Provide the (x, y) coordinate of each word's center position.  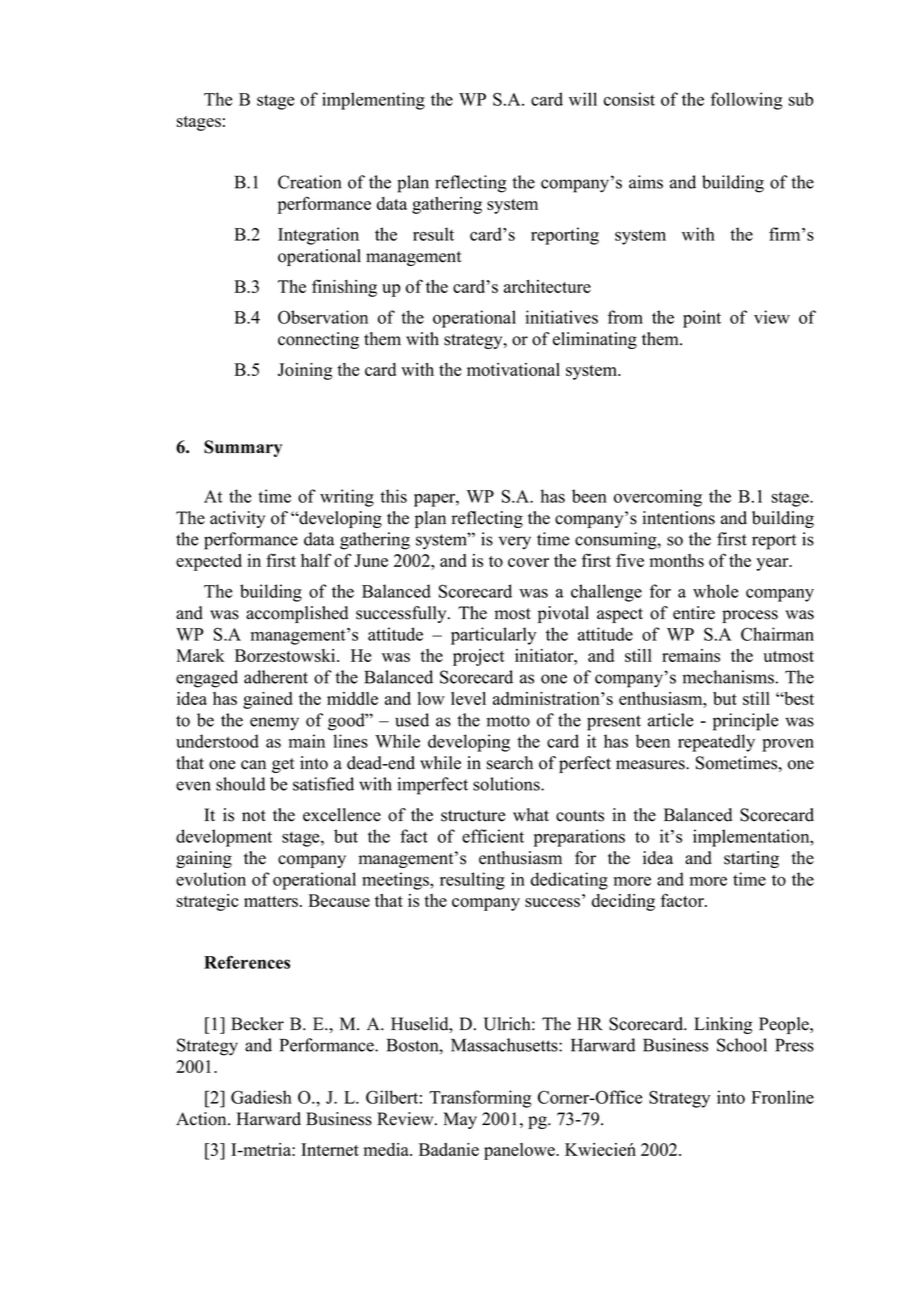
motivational (513, 369)
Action (202, 1119)
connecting (318, 340)
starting (751, 859)
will (583, 99)
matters (272, 901)
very (515, 543)
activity (237, 519)
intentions (678, 518)
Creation (309, 182)
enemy (274, 724)
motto (508, 721)
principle (746, 722)
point (702, 319)
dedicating (569, 881)
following (747, 101)
